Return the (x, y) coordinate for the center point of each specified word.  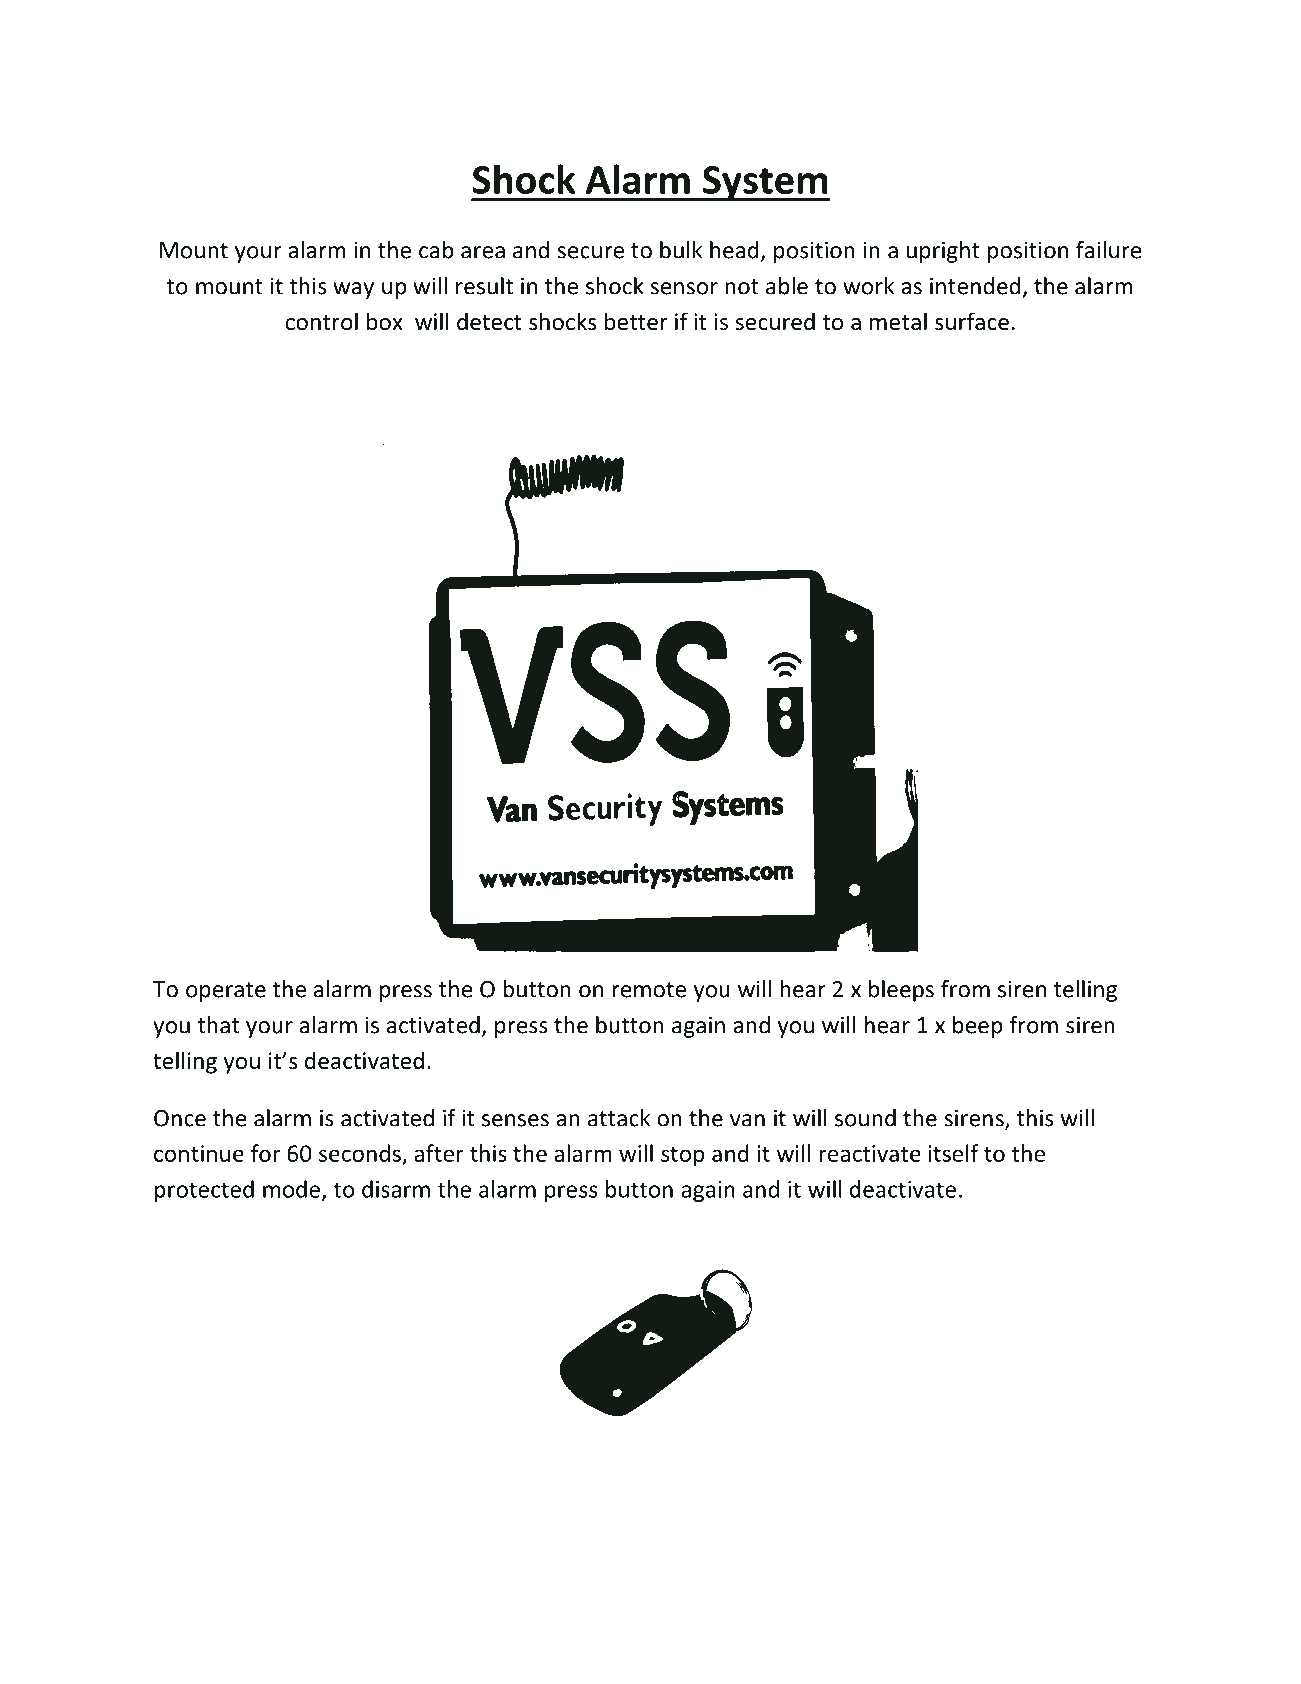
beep (978, 1027)
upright (943, 252)
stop (682, 1157)
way (353, 290)
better (636, 321)
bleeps (901, 991)
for (265, 1153)
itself (954, 1153)
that (218, 1025)
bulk (681, 250)
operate (226, 992)
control (322, 321)
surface (972, 321)
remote (649, 990)
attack (619, 1118)
